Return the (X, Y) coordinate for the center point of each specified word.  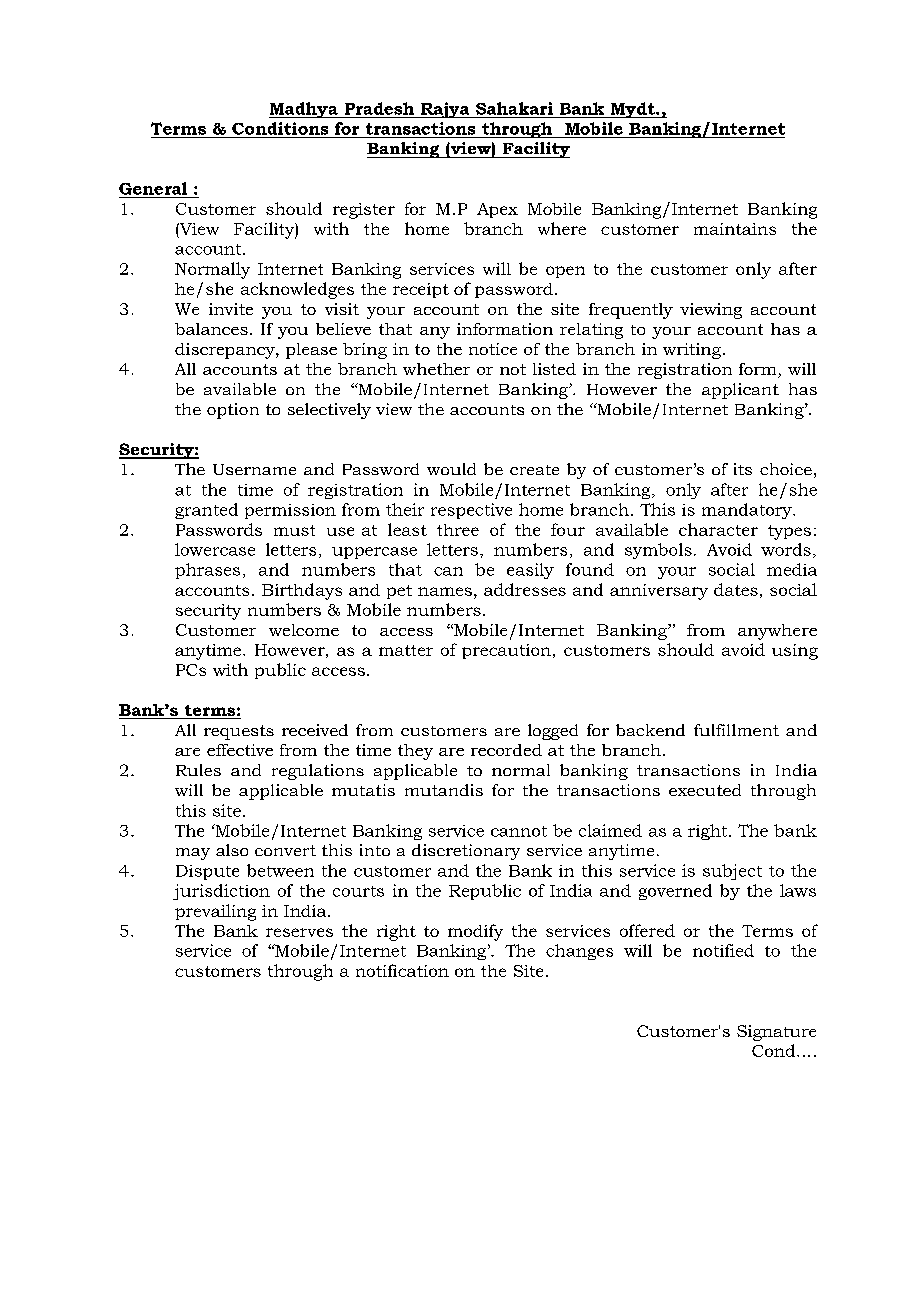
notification (402, 970)
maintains (735, 229)
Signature (776, 1033)
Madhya (304, 110)
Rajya (445, 110)
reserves (299, 932)
